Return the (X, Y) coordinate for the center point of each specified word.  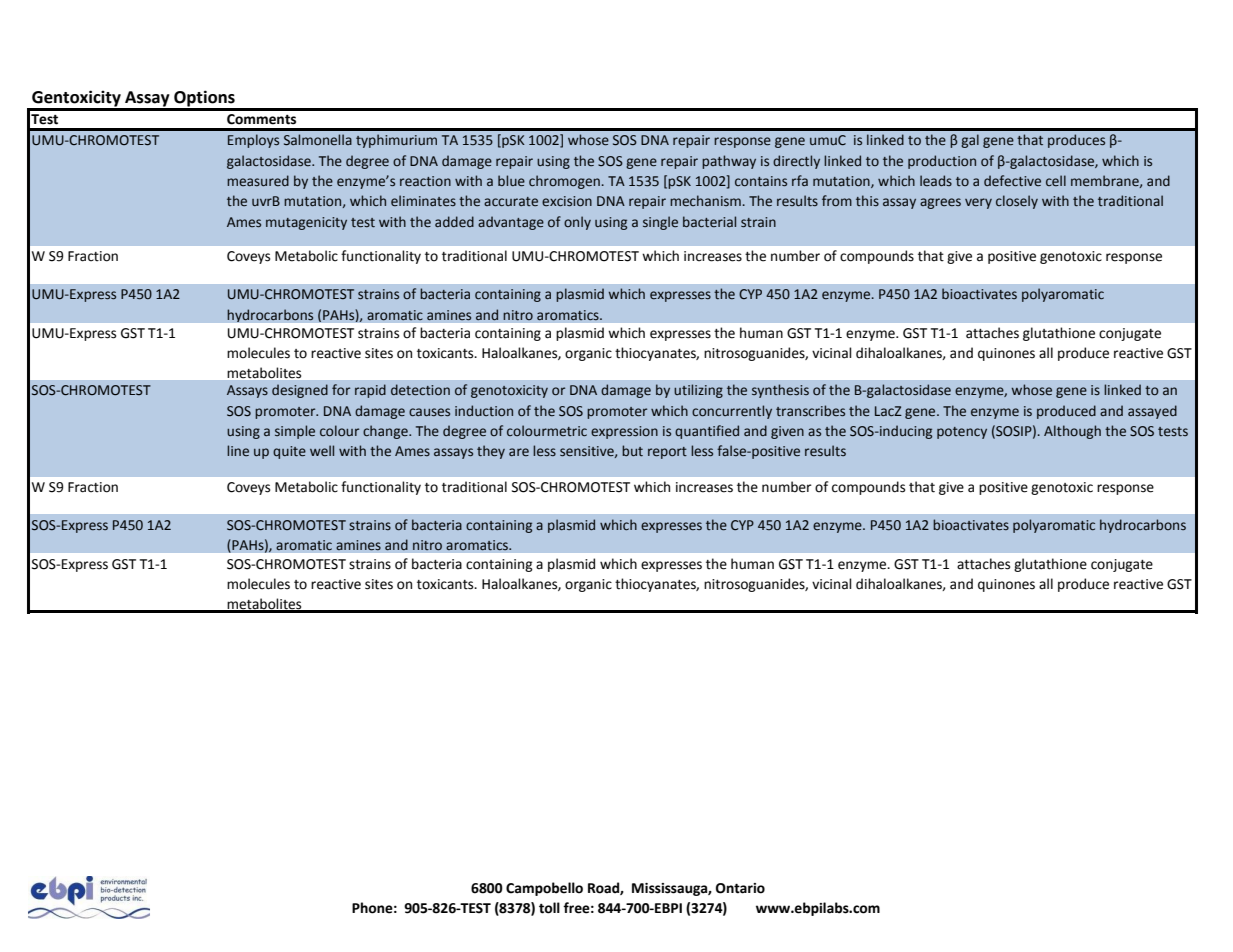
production (942, 162)
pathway (729, 162)
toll (549, 908)
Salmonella (318, 140)
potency (962, 433)
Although (1072, 432)
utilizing (698, 391)
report (667, 453)
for (341, 389)
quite (289, 452)
